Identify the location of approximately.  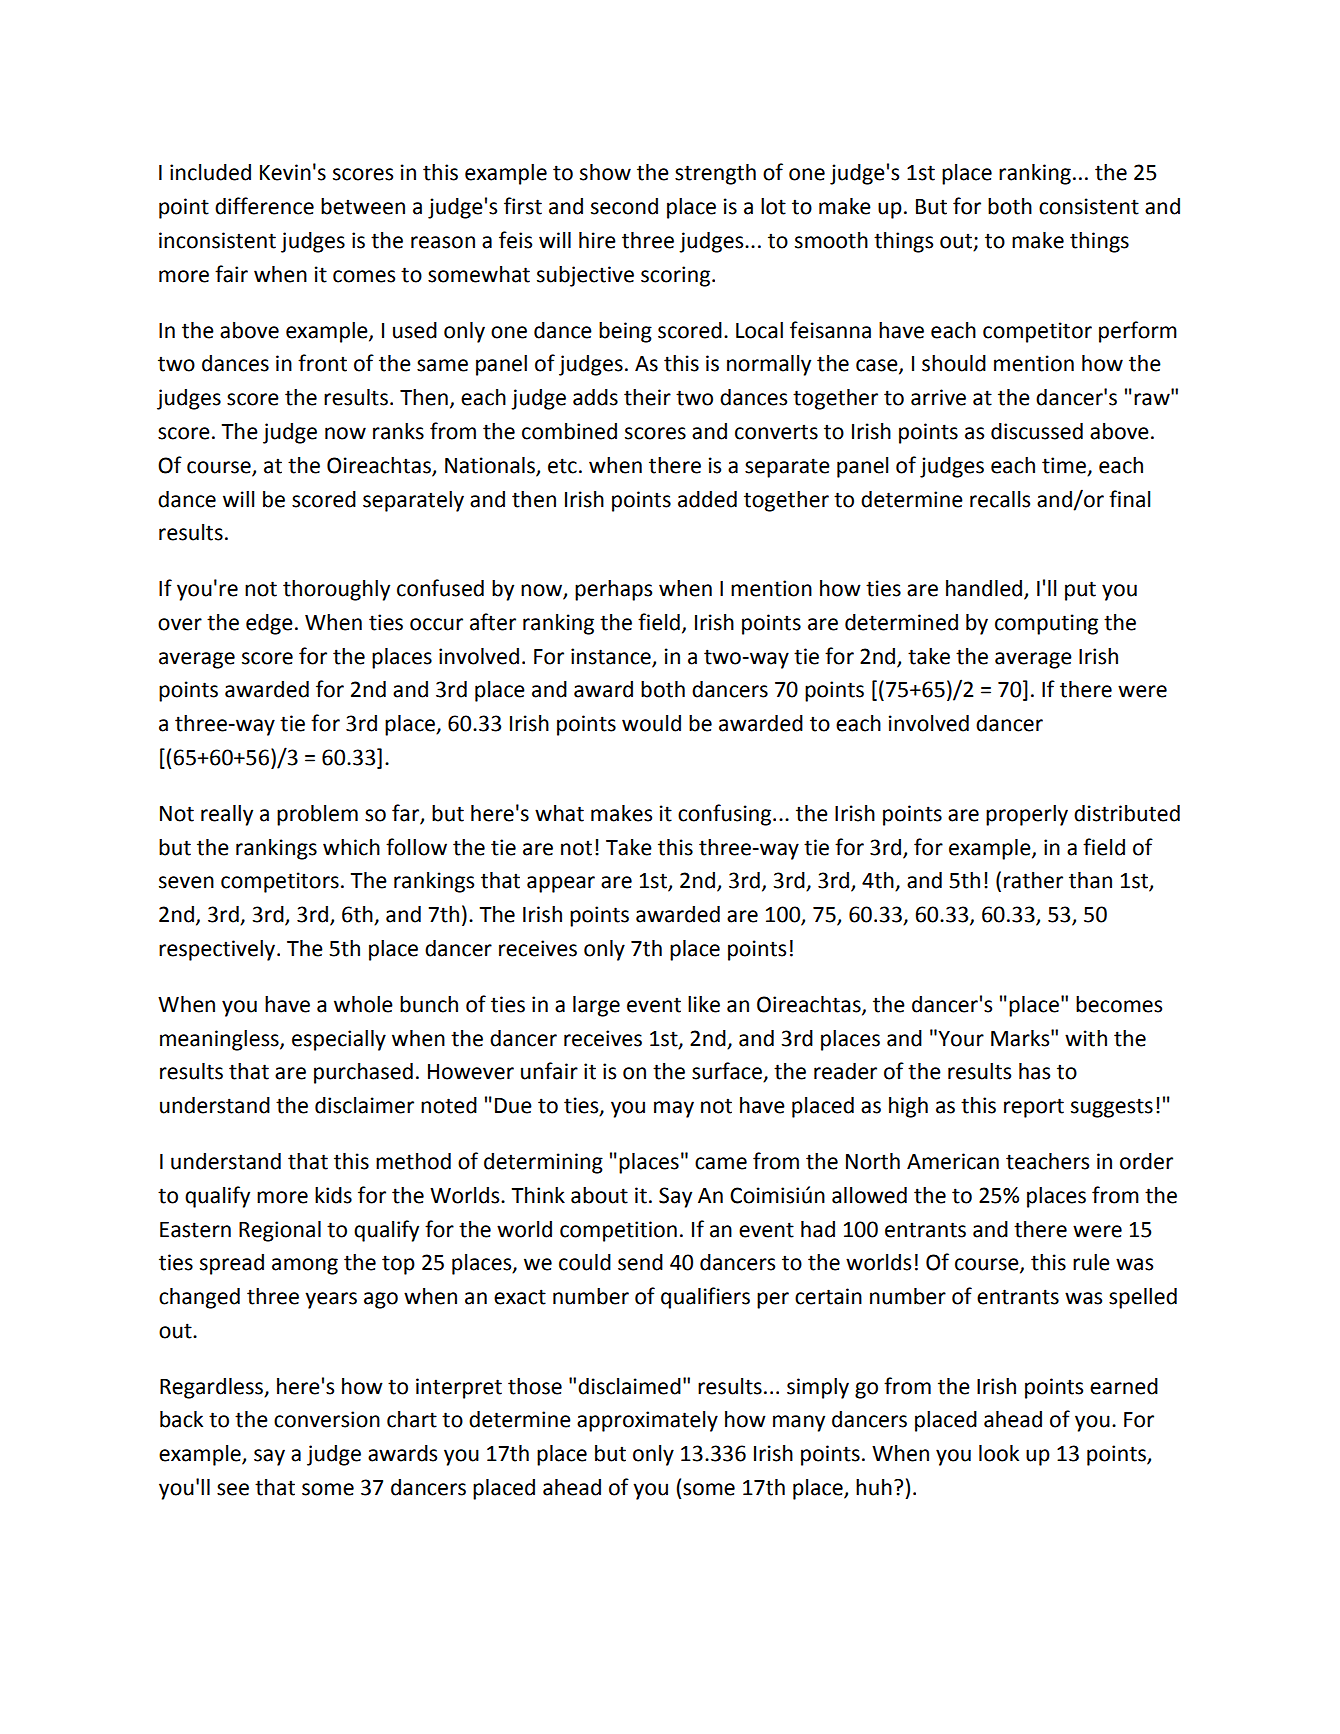
(647, 1421).
